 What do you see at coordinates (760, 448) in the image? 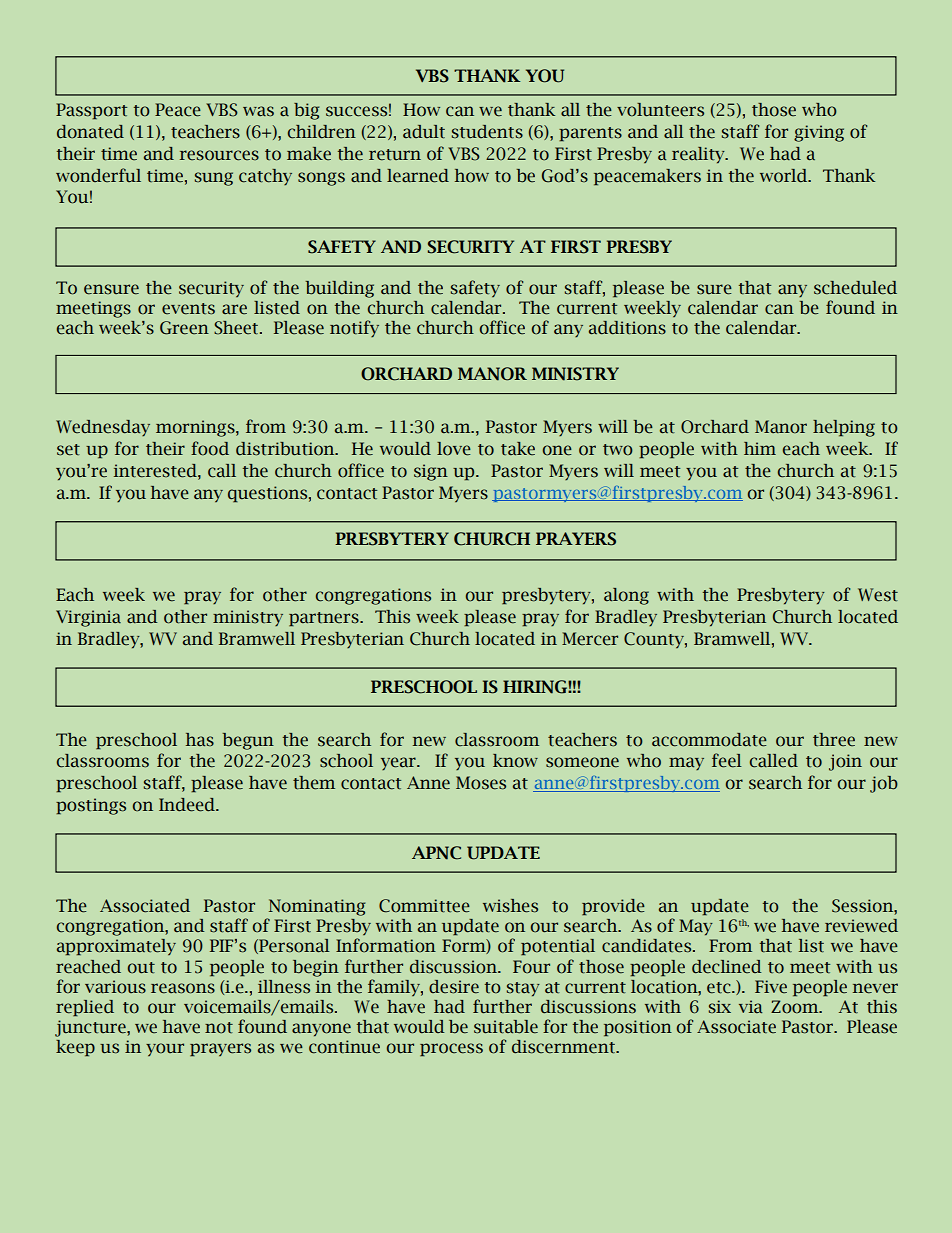
I see `him` at bounding box center [760, 448].
